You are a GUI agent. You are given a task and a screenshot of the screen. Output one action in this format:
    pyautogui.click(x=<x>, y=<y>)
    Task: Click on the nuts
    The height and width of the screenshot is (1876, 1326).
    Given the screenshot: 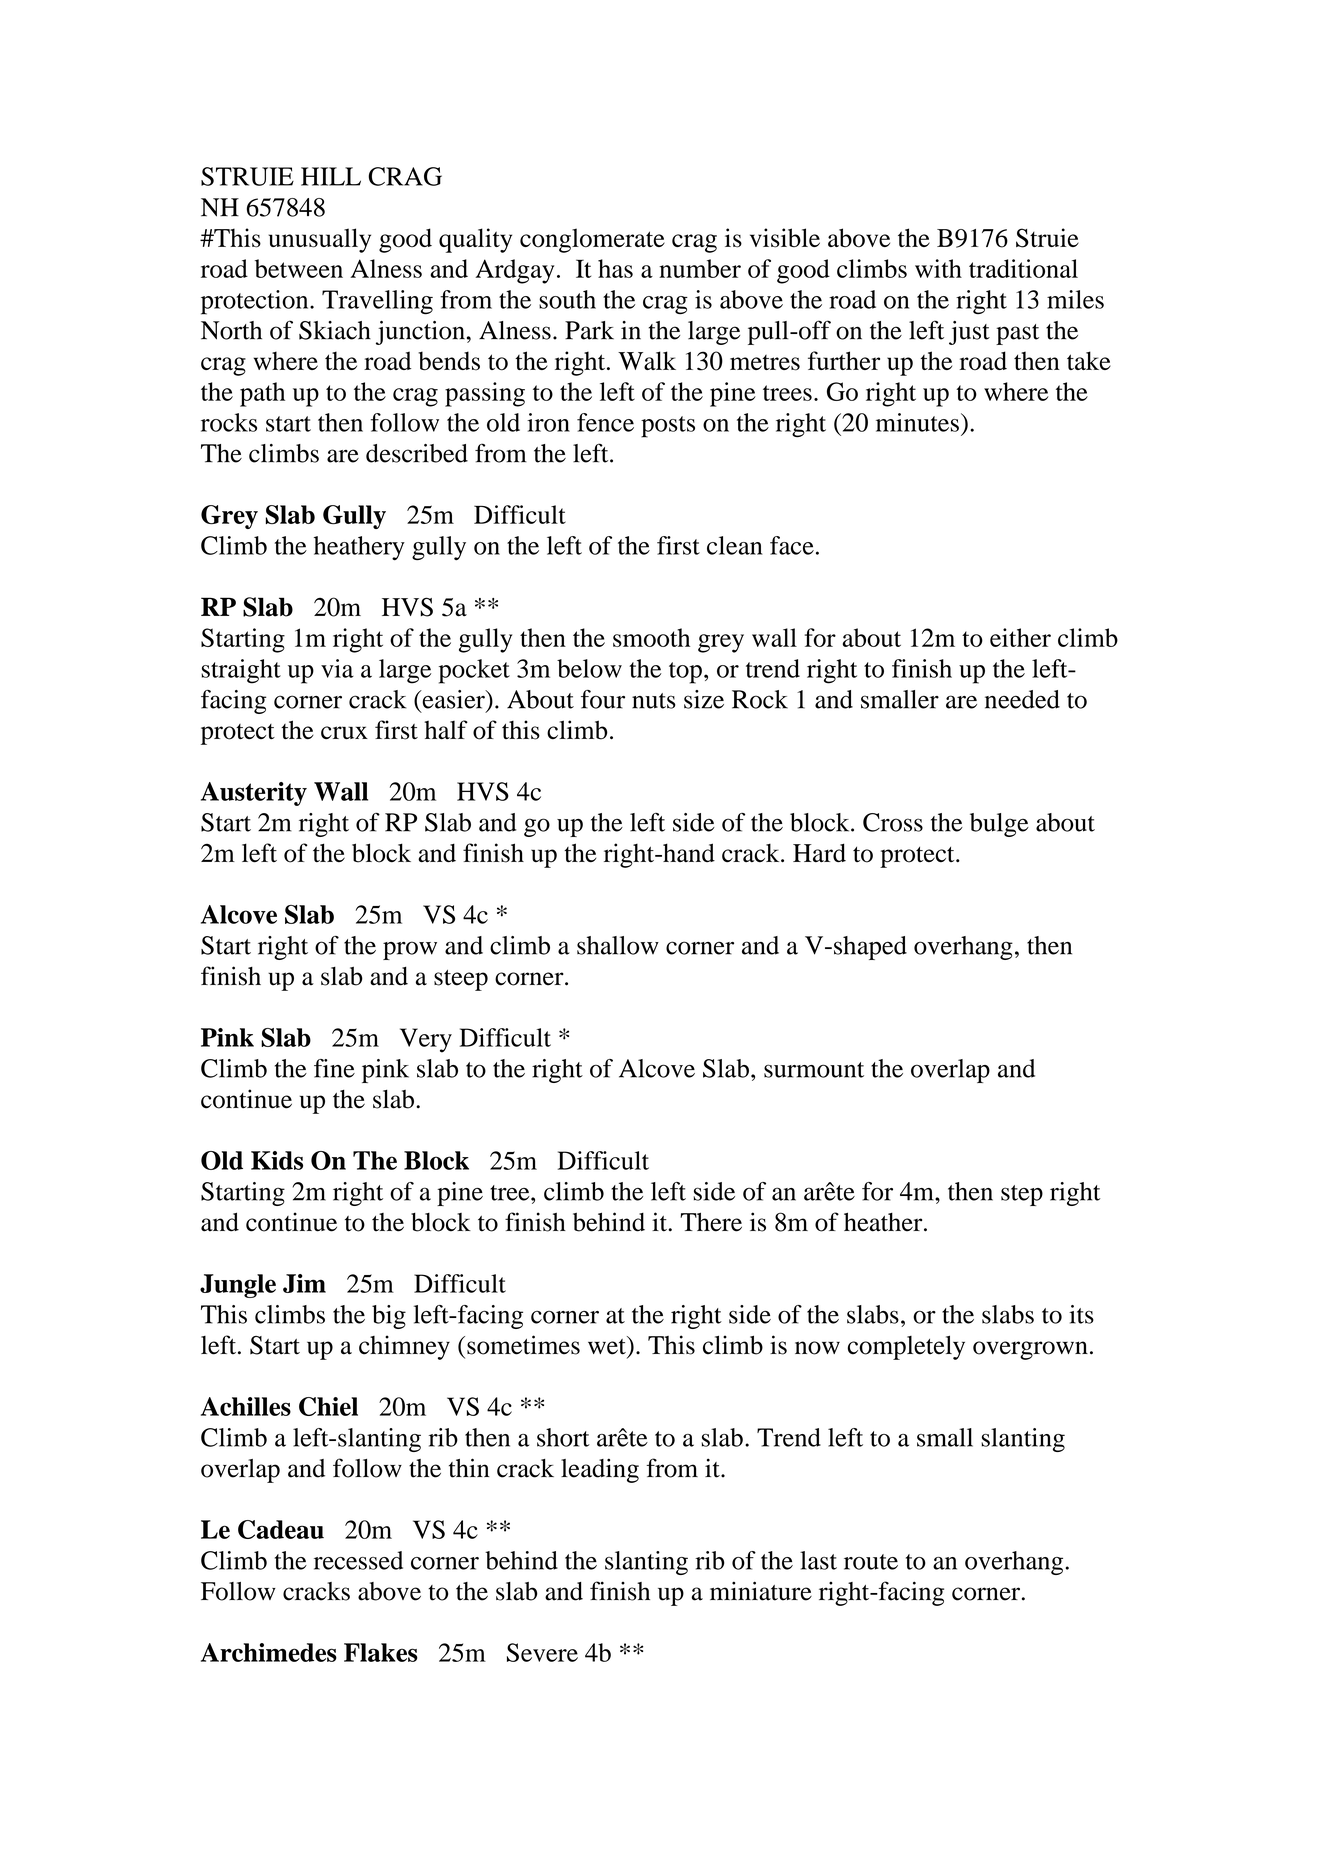 What is the action you would take?
    pyautogui.click(x=654, y=701)
